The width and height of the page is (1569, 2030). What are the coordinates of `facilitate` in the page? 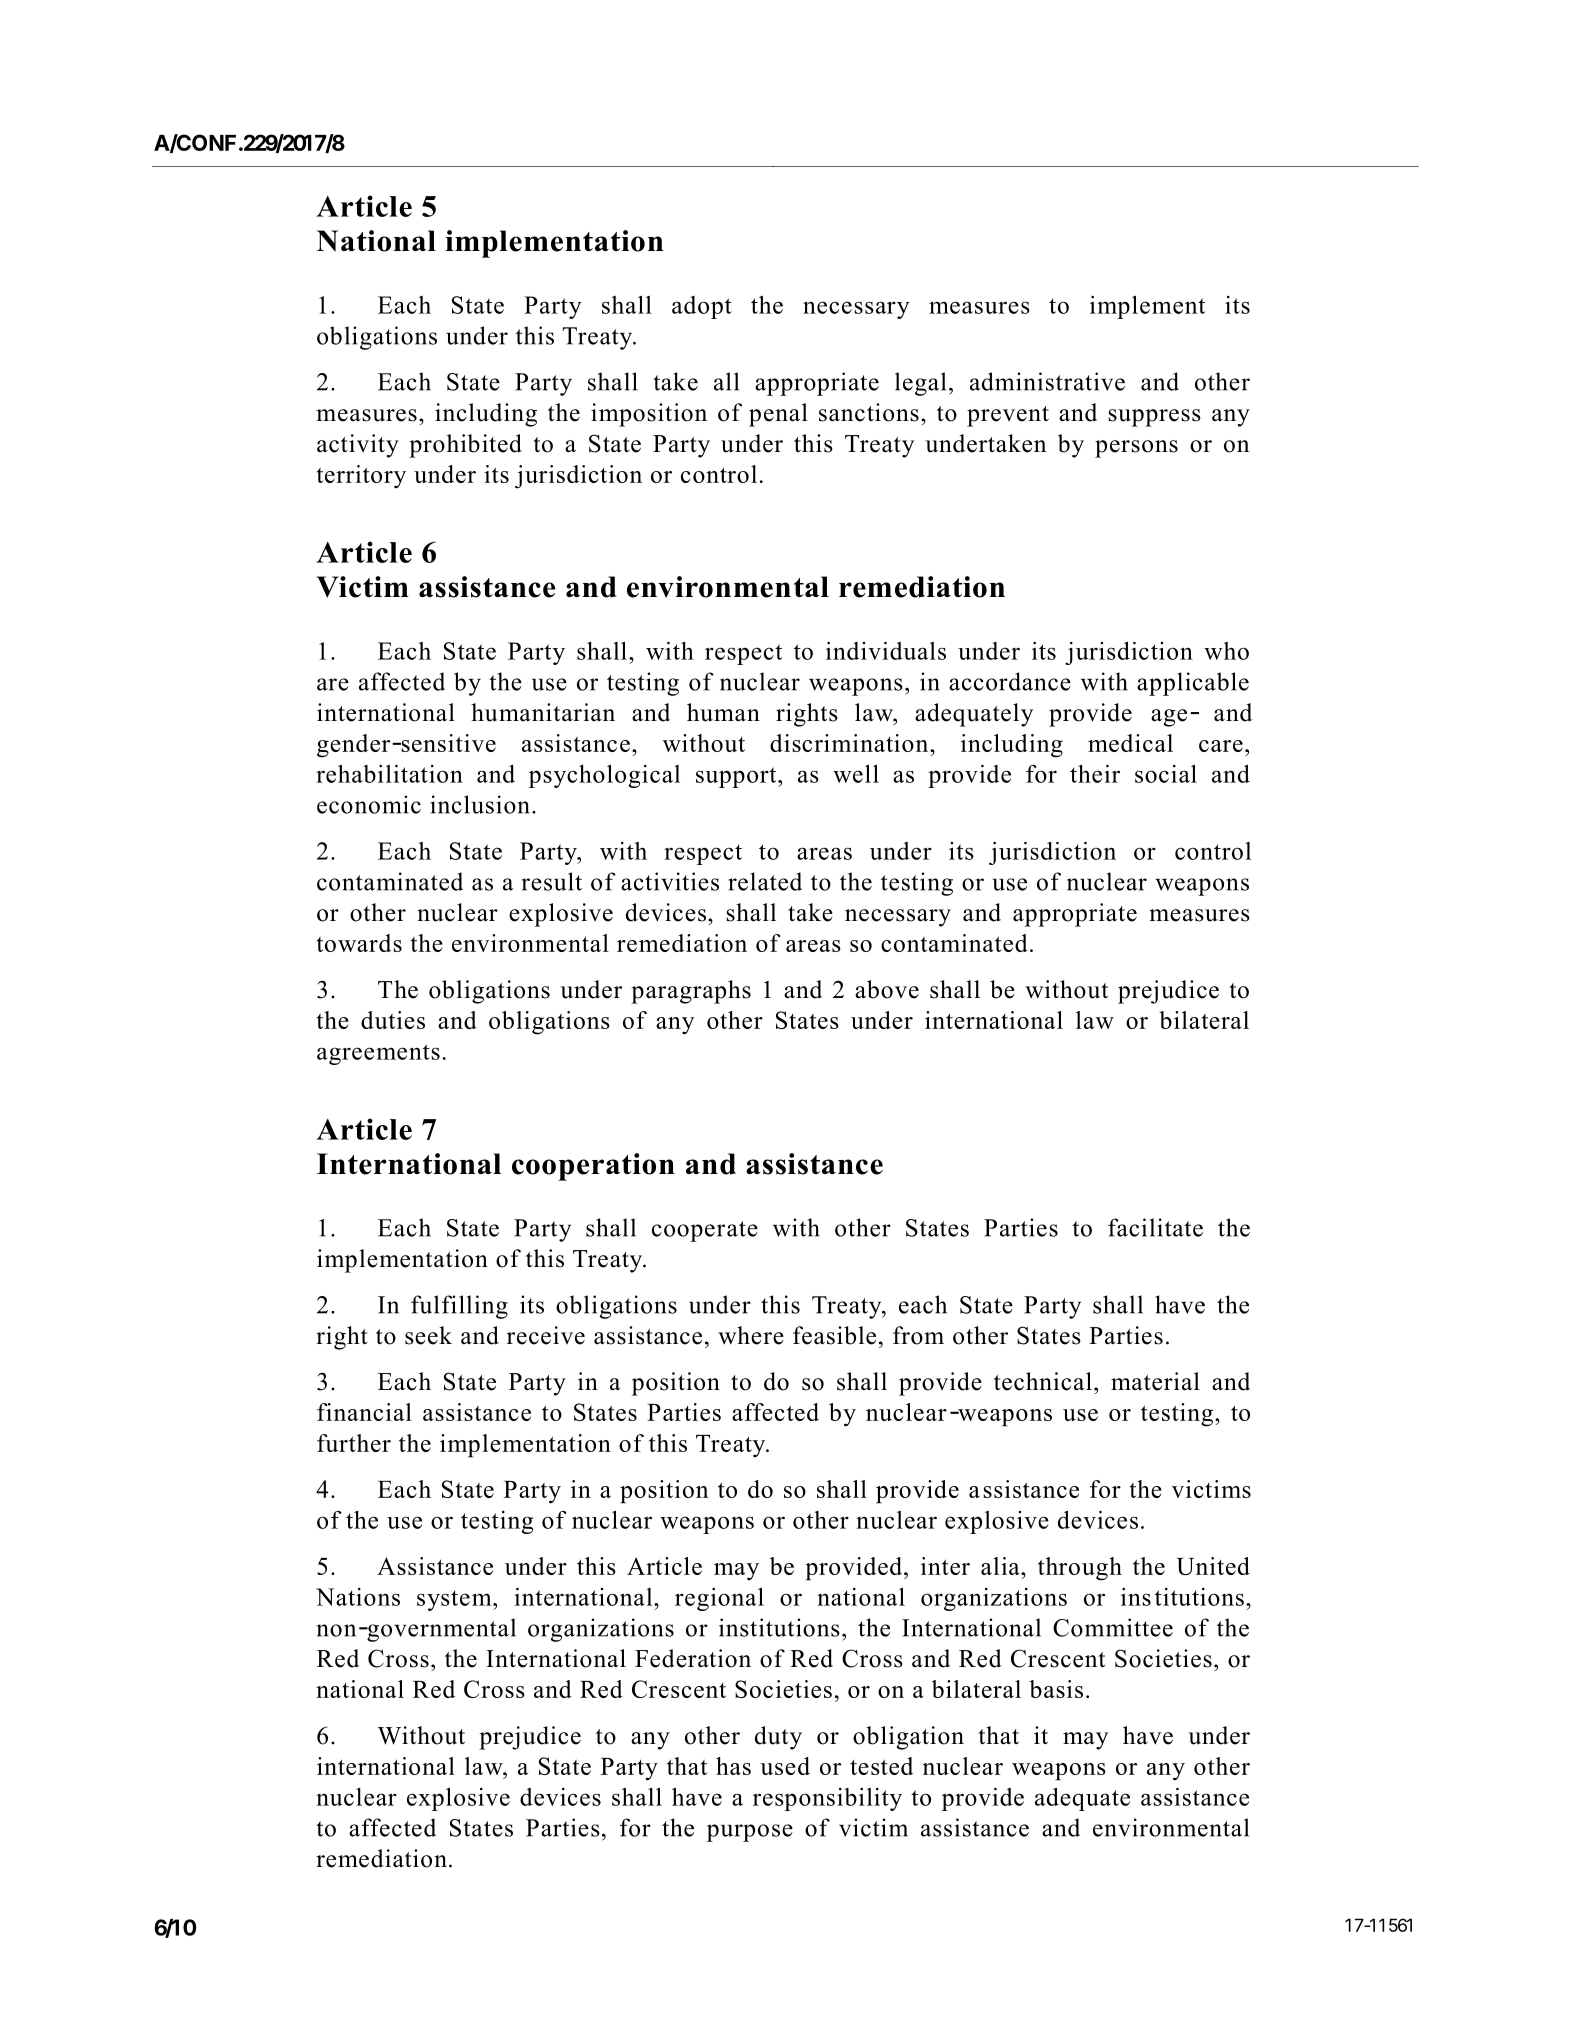 It's located at (1155, 1227).
